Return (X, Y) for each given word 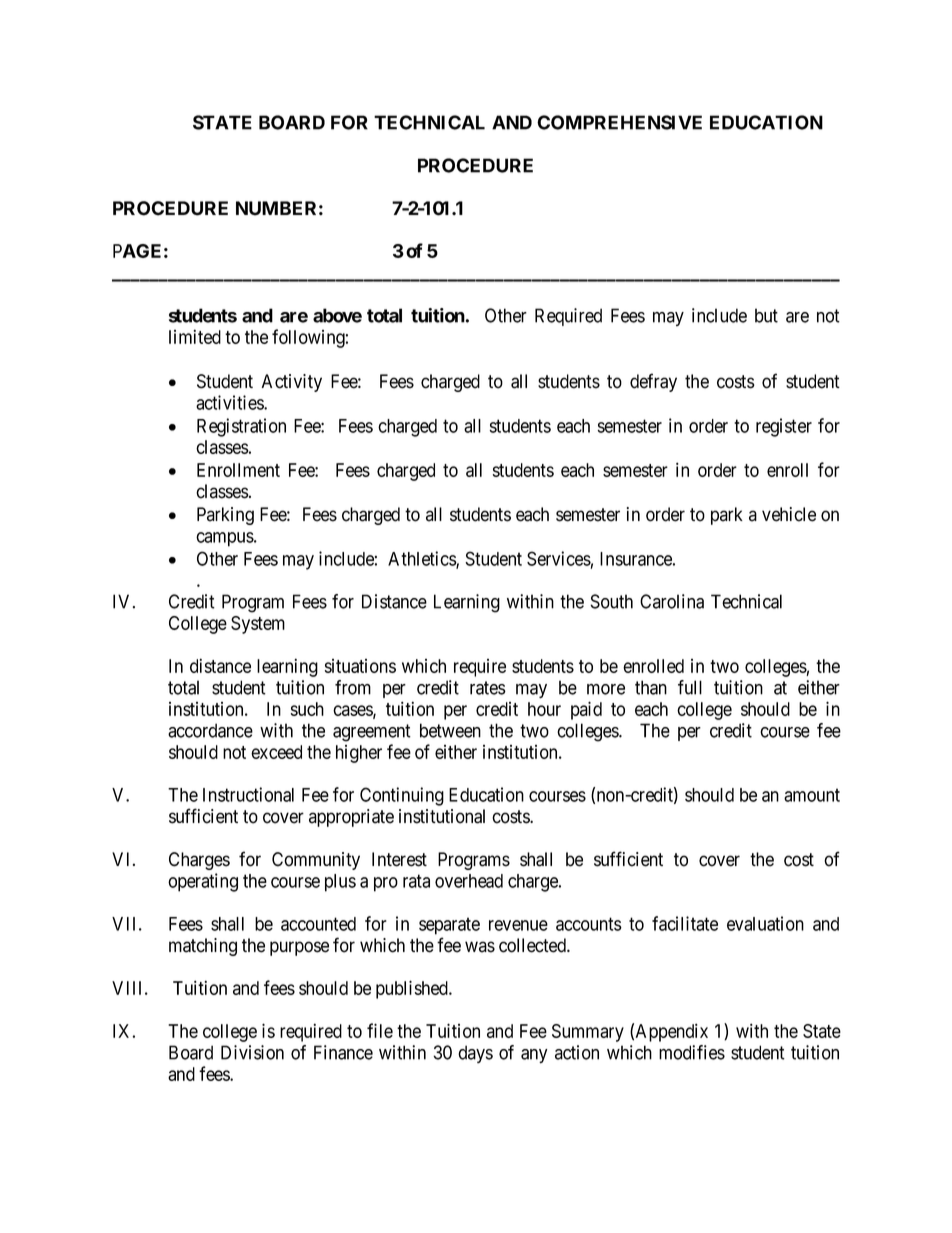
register (784, 427)
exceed (276, 752)
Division (252, 1052)
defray (653, 382)
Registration (241, 427)
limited (195, 336)
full (690, 687)
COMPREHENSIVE (619, 122)
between (450, 730)
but (766, 315)
